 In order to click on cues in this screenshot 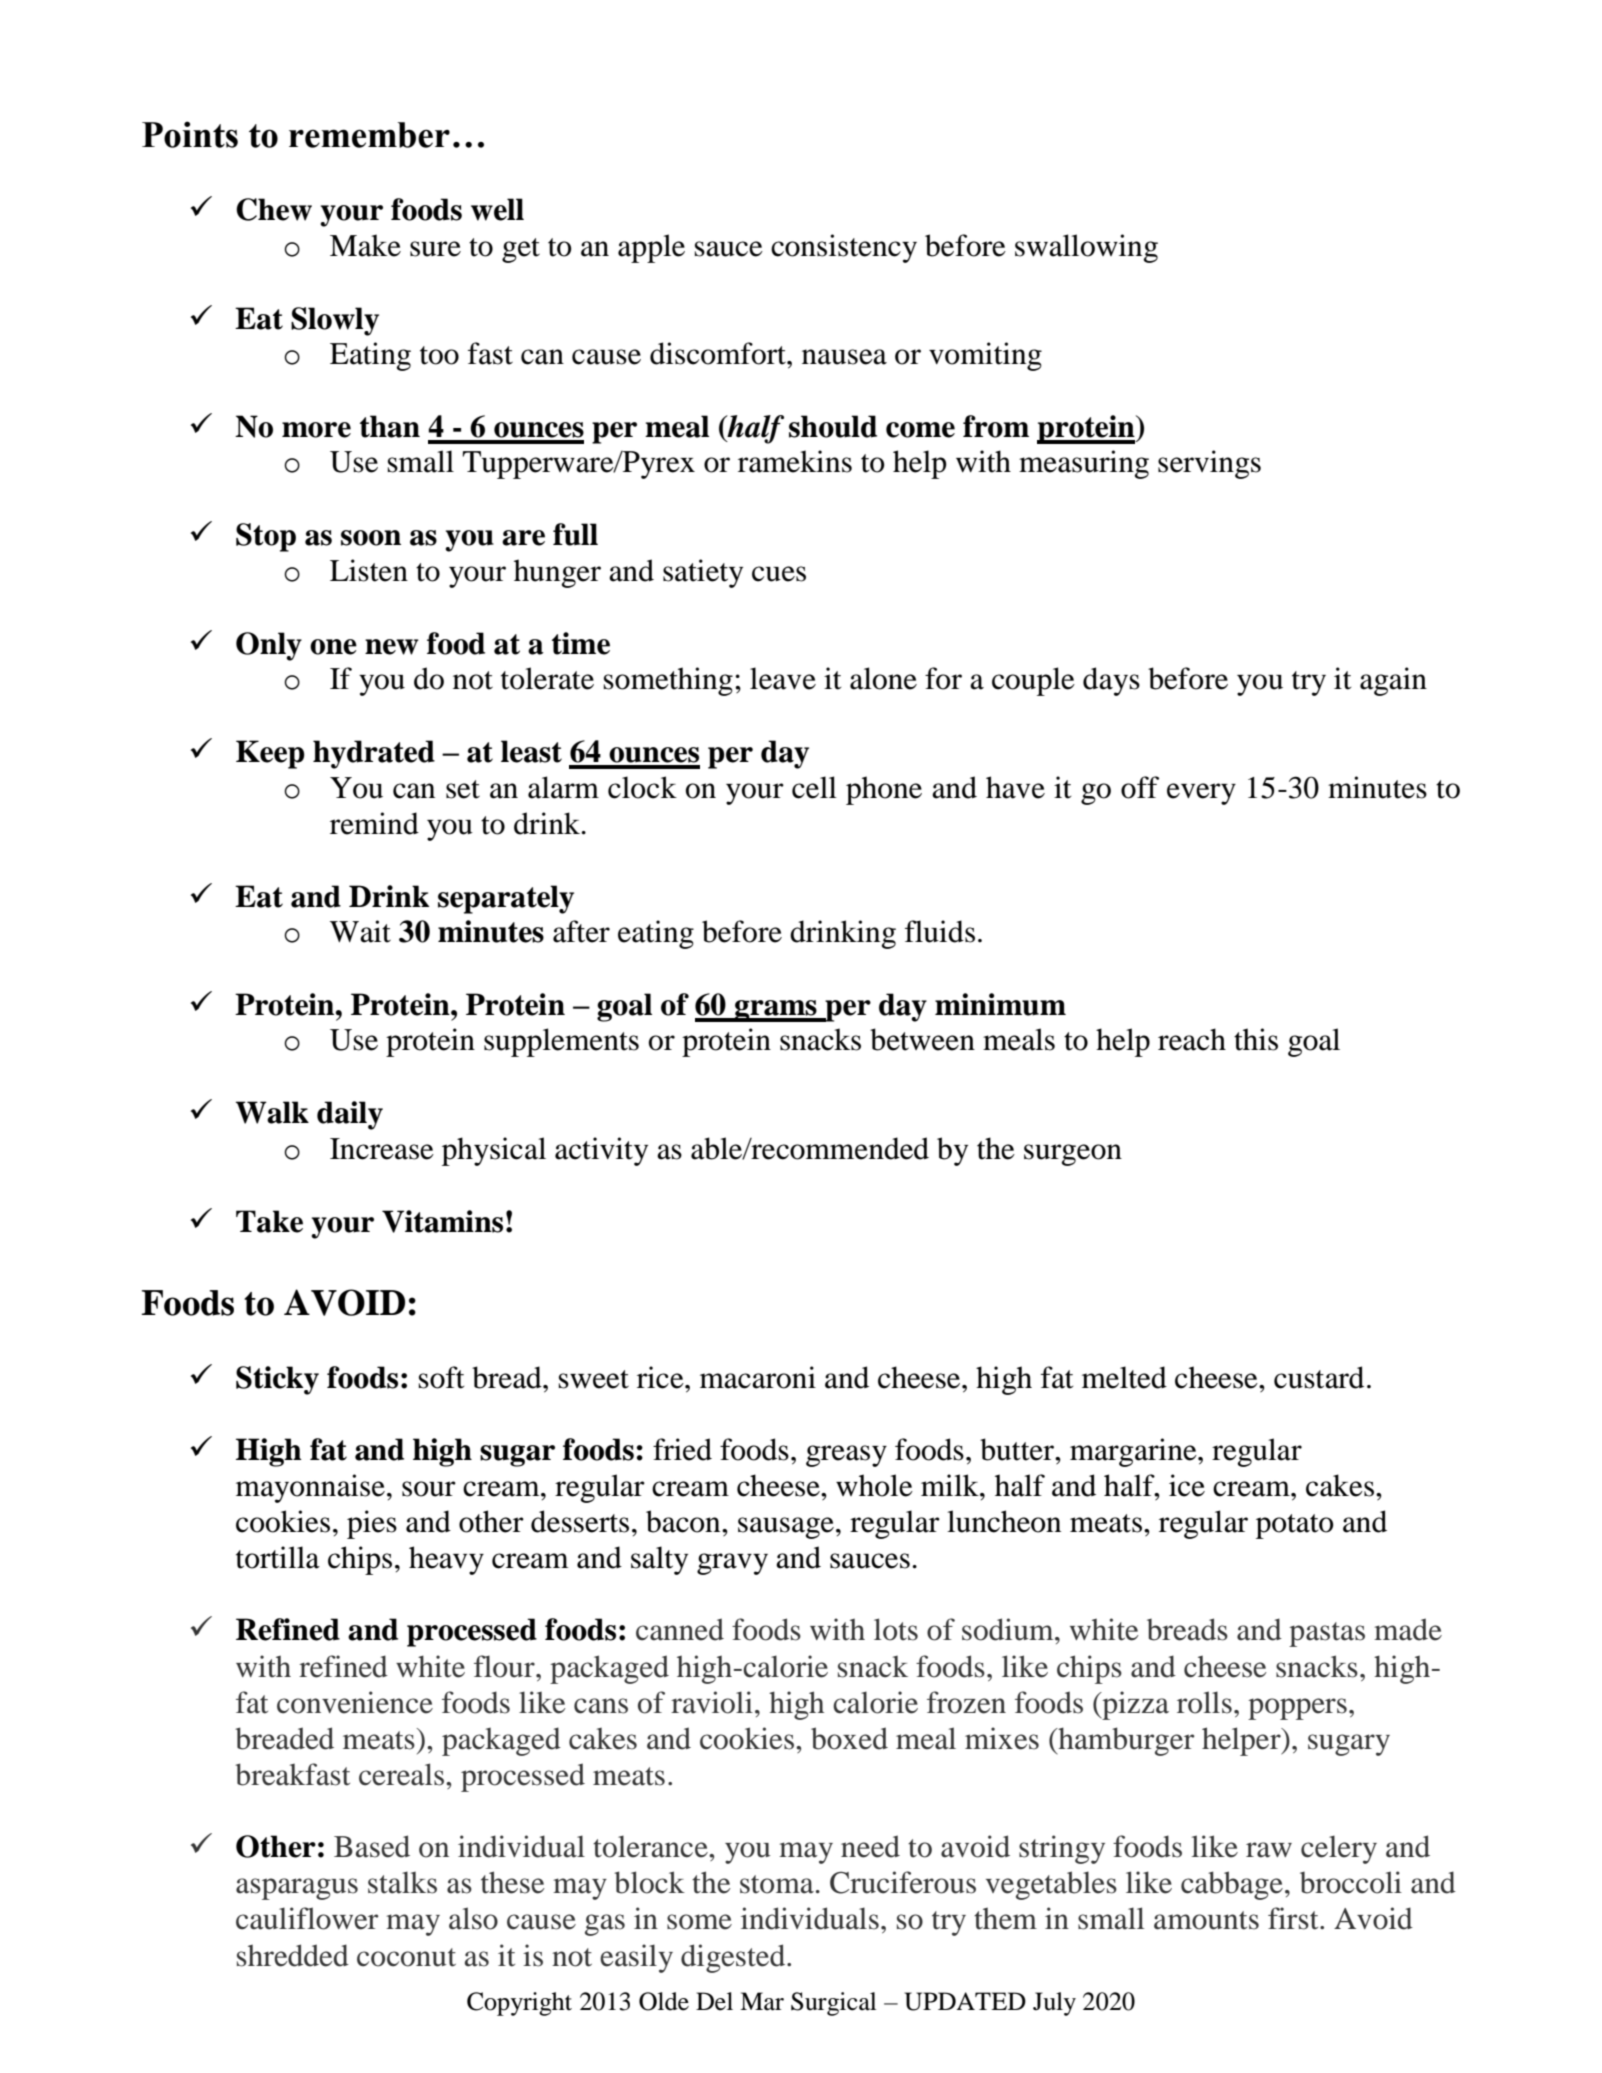, I will do `click(779, 574)`.
